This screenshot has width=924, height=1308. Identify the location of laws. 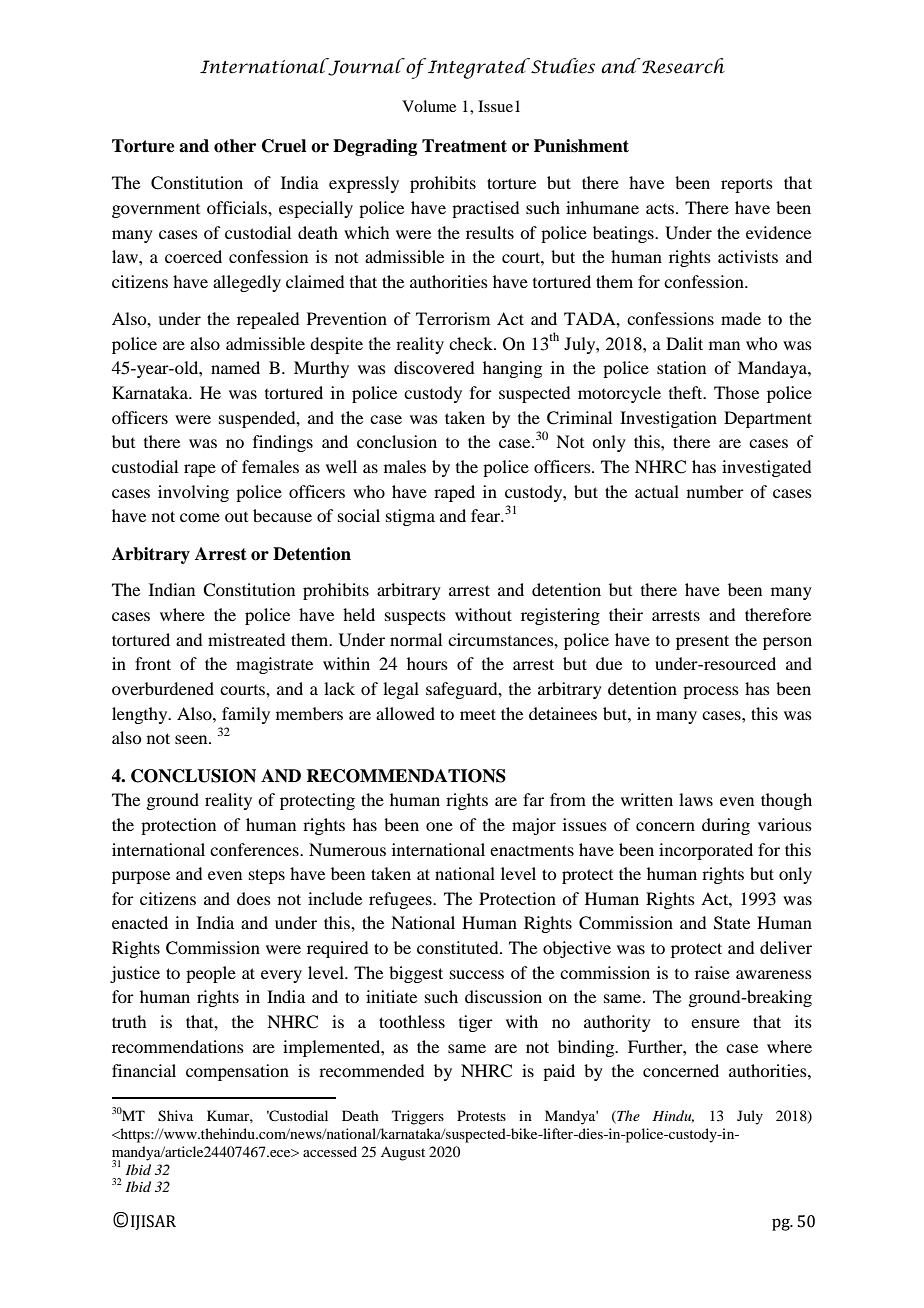
(696, 799).
